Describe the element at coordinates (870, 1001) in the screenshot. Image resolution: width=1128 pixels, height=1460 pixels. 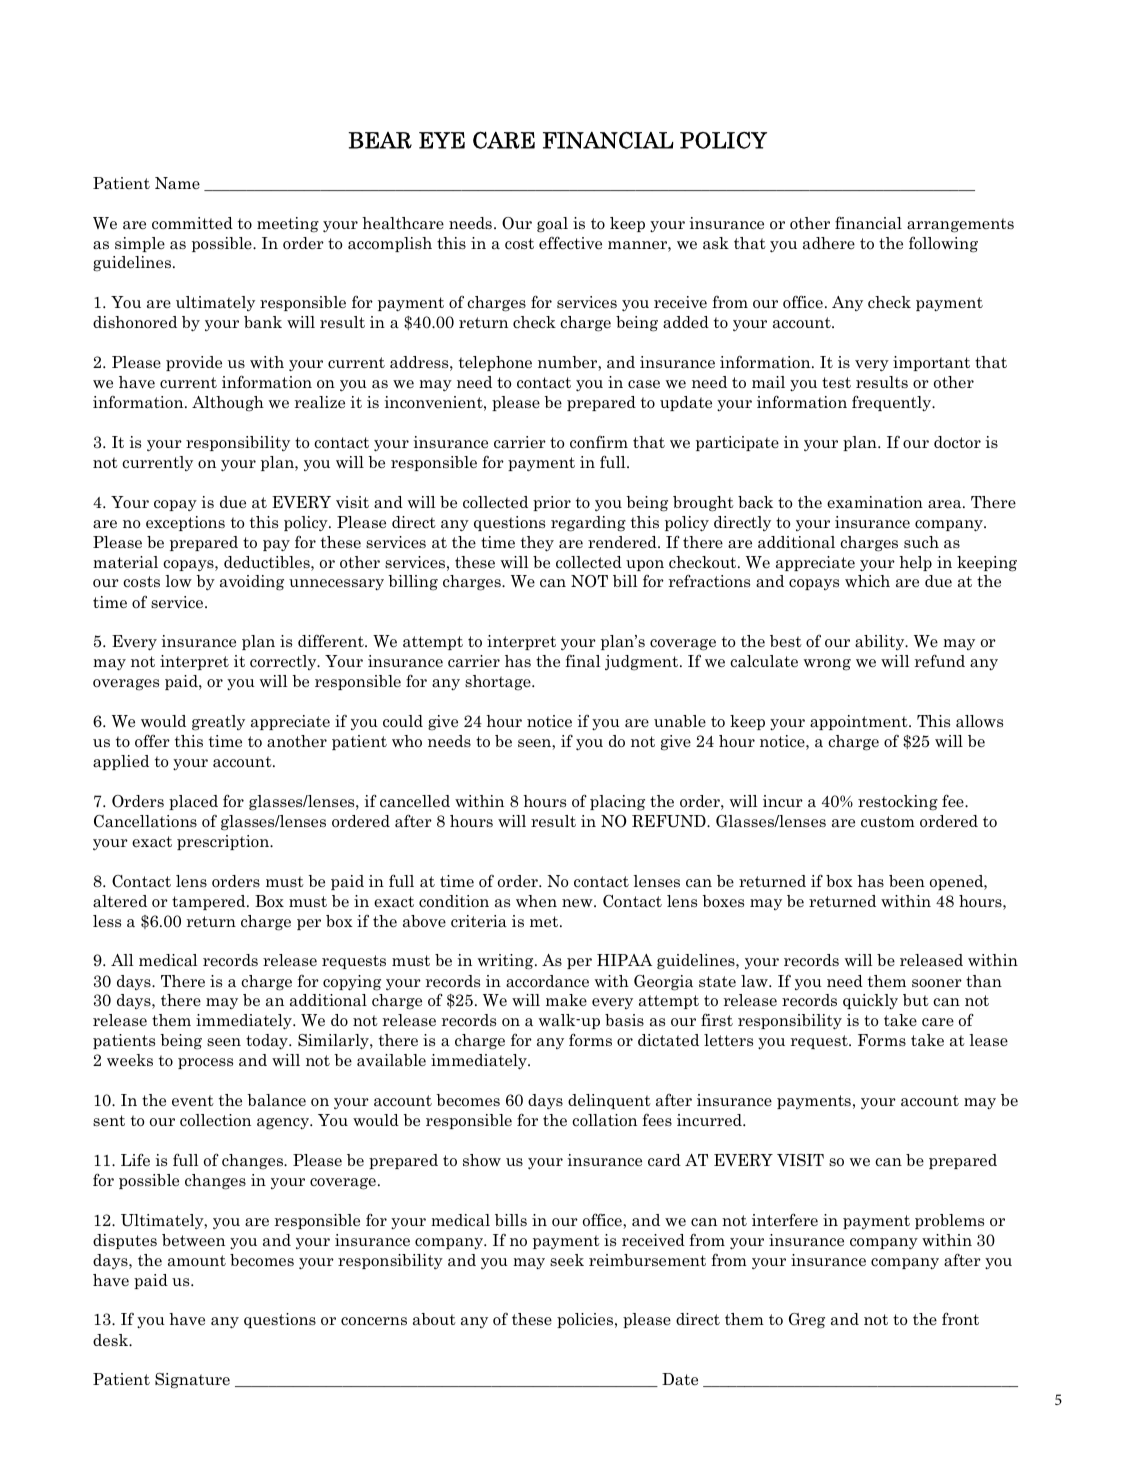
I see `quickly` at that location.
